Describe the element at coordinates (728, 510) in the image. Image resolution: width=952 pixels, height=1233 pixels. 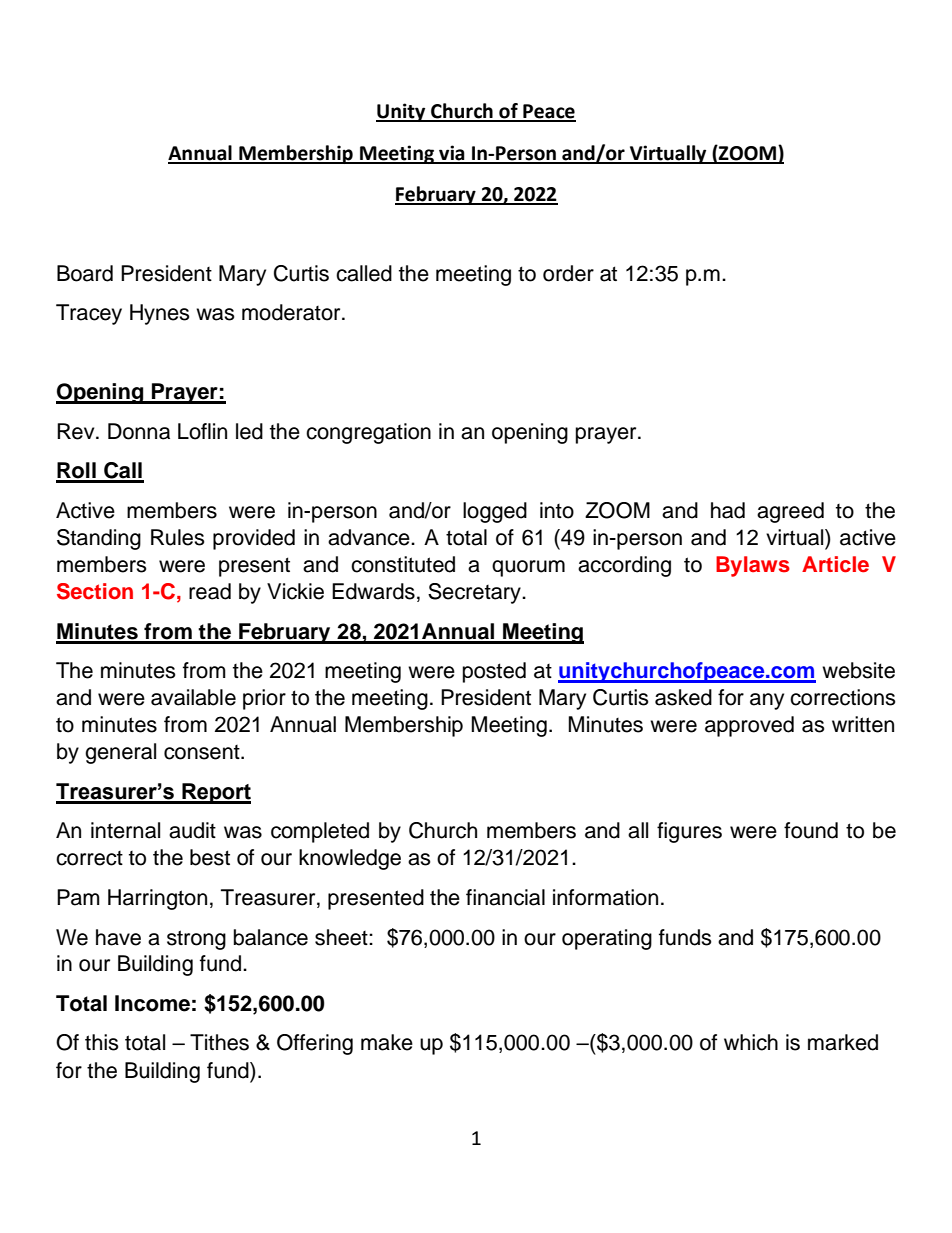
I see `had` at that location.
